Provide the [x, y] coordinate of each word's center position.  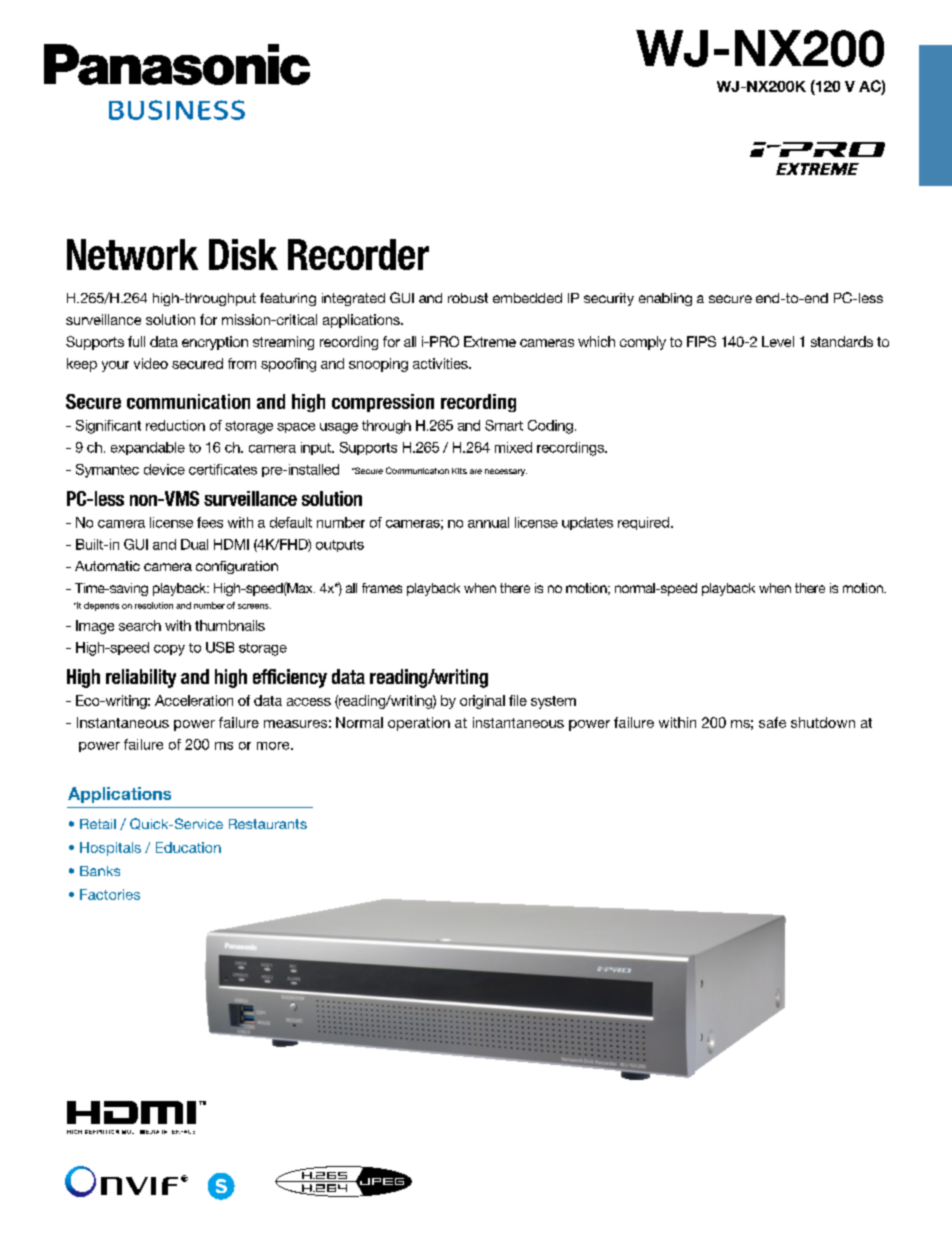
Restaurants [268, 824]
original [482, 702]
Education [188, 847]
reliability [141, 678]
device [164, 469]
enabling [665, 299]
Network [132, 254]
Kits [459, 471]
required [645, 523]
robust [468, 298]
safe [772, 722]
